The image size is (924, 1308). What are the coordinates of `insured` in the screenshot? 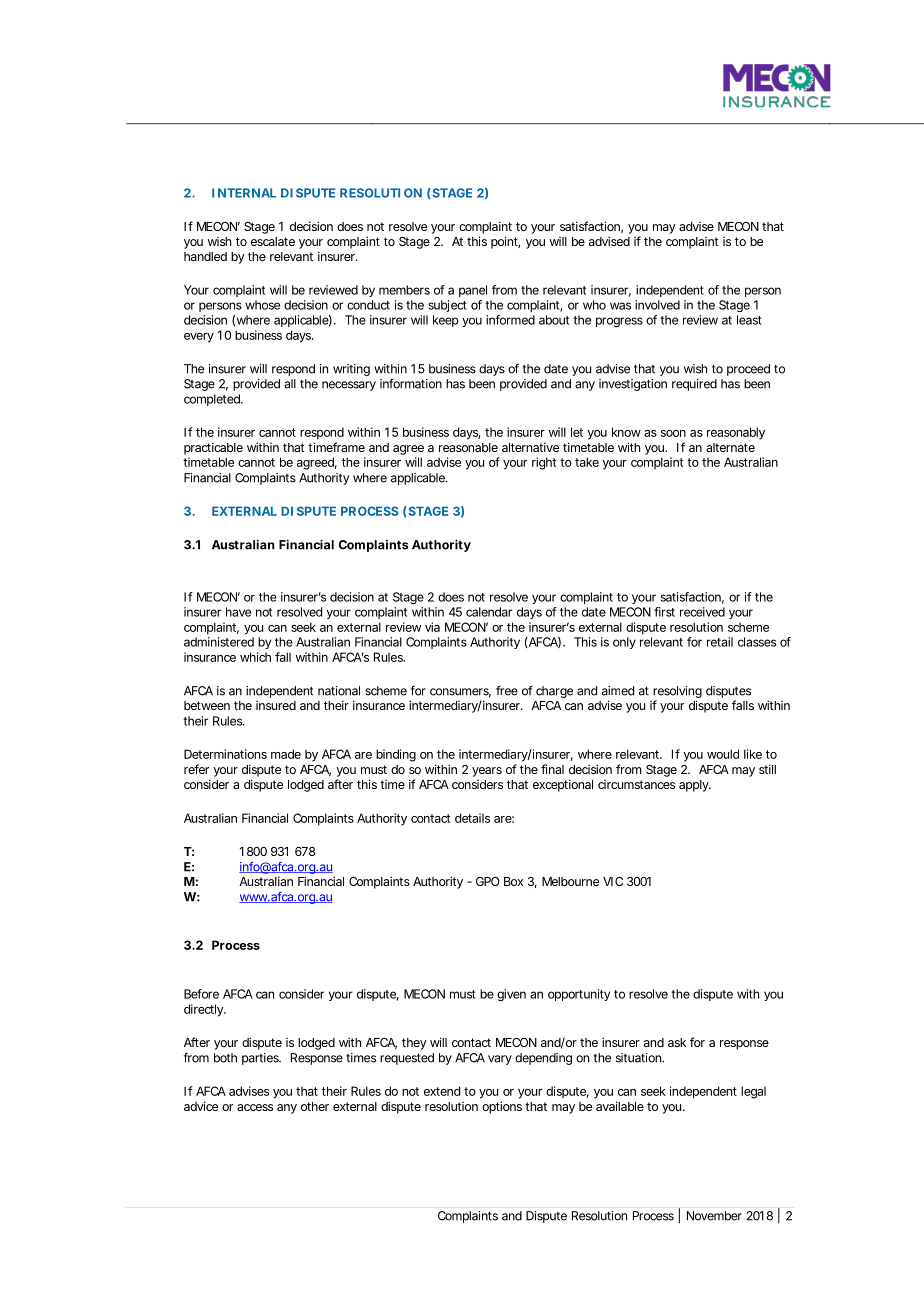 It's located at (276, 705).
